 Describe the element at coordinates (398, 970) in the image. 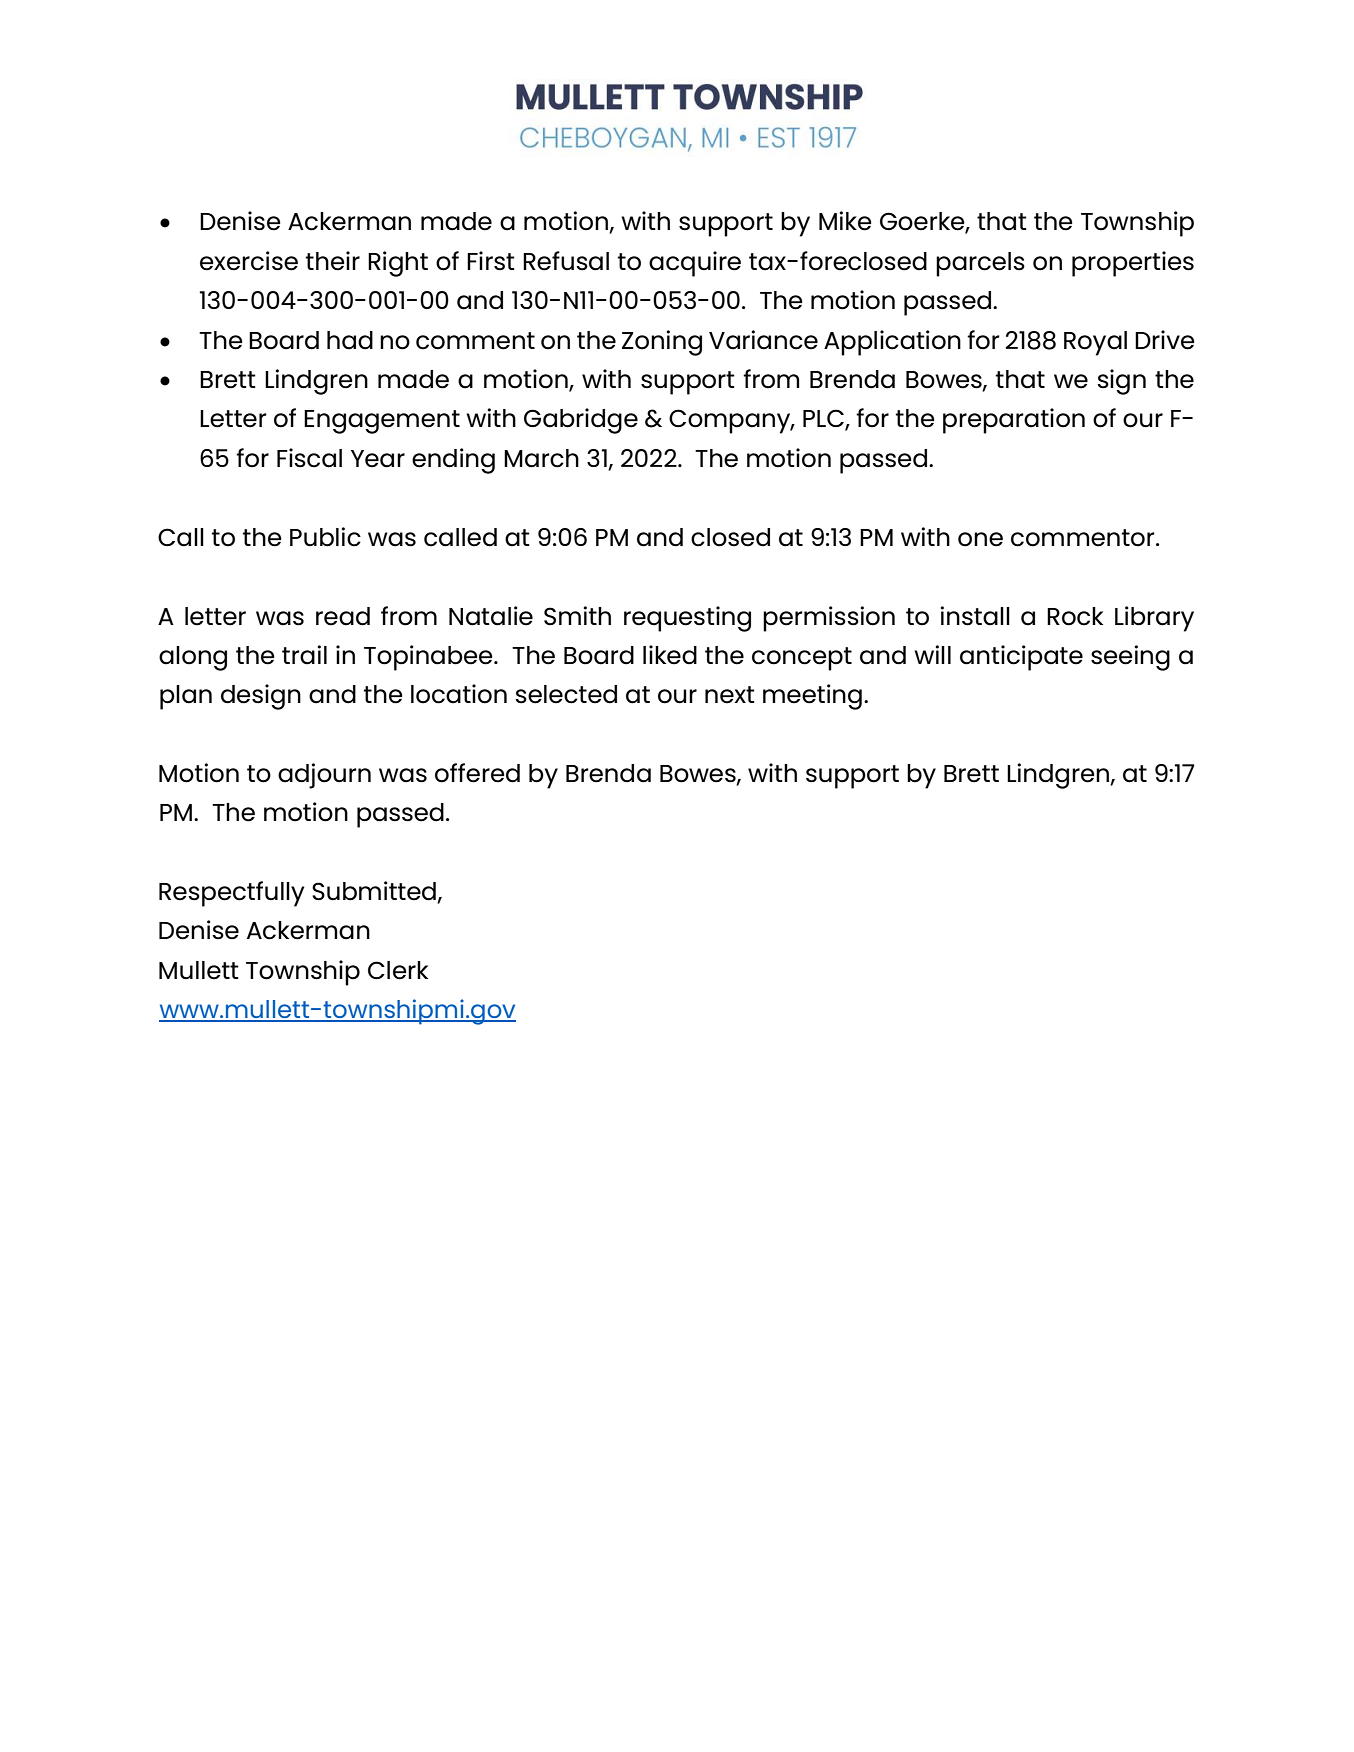

I see `Clerk` at that location.
